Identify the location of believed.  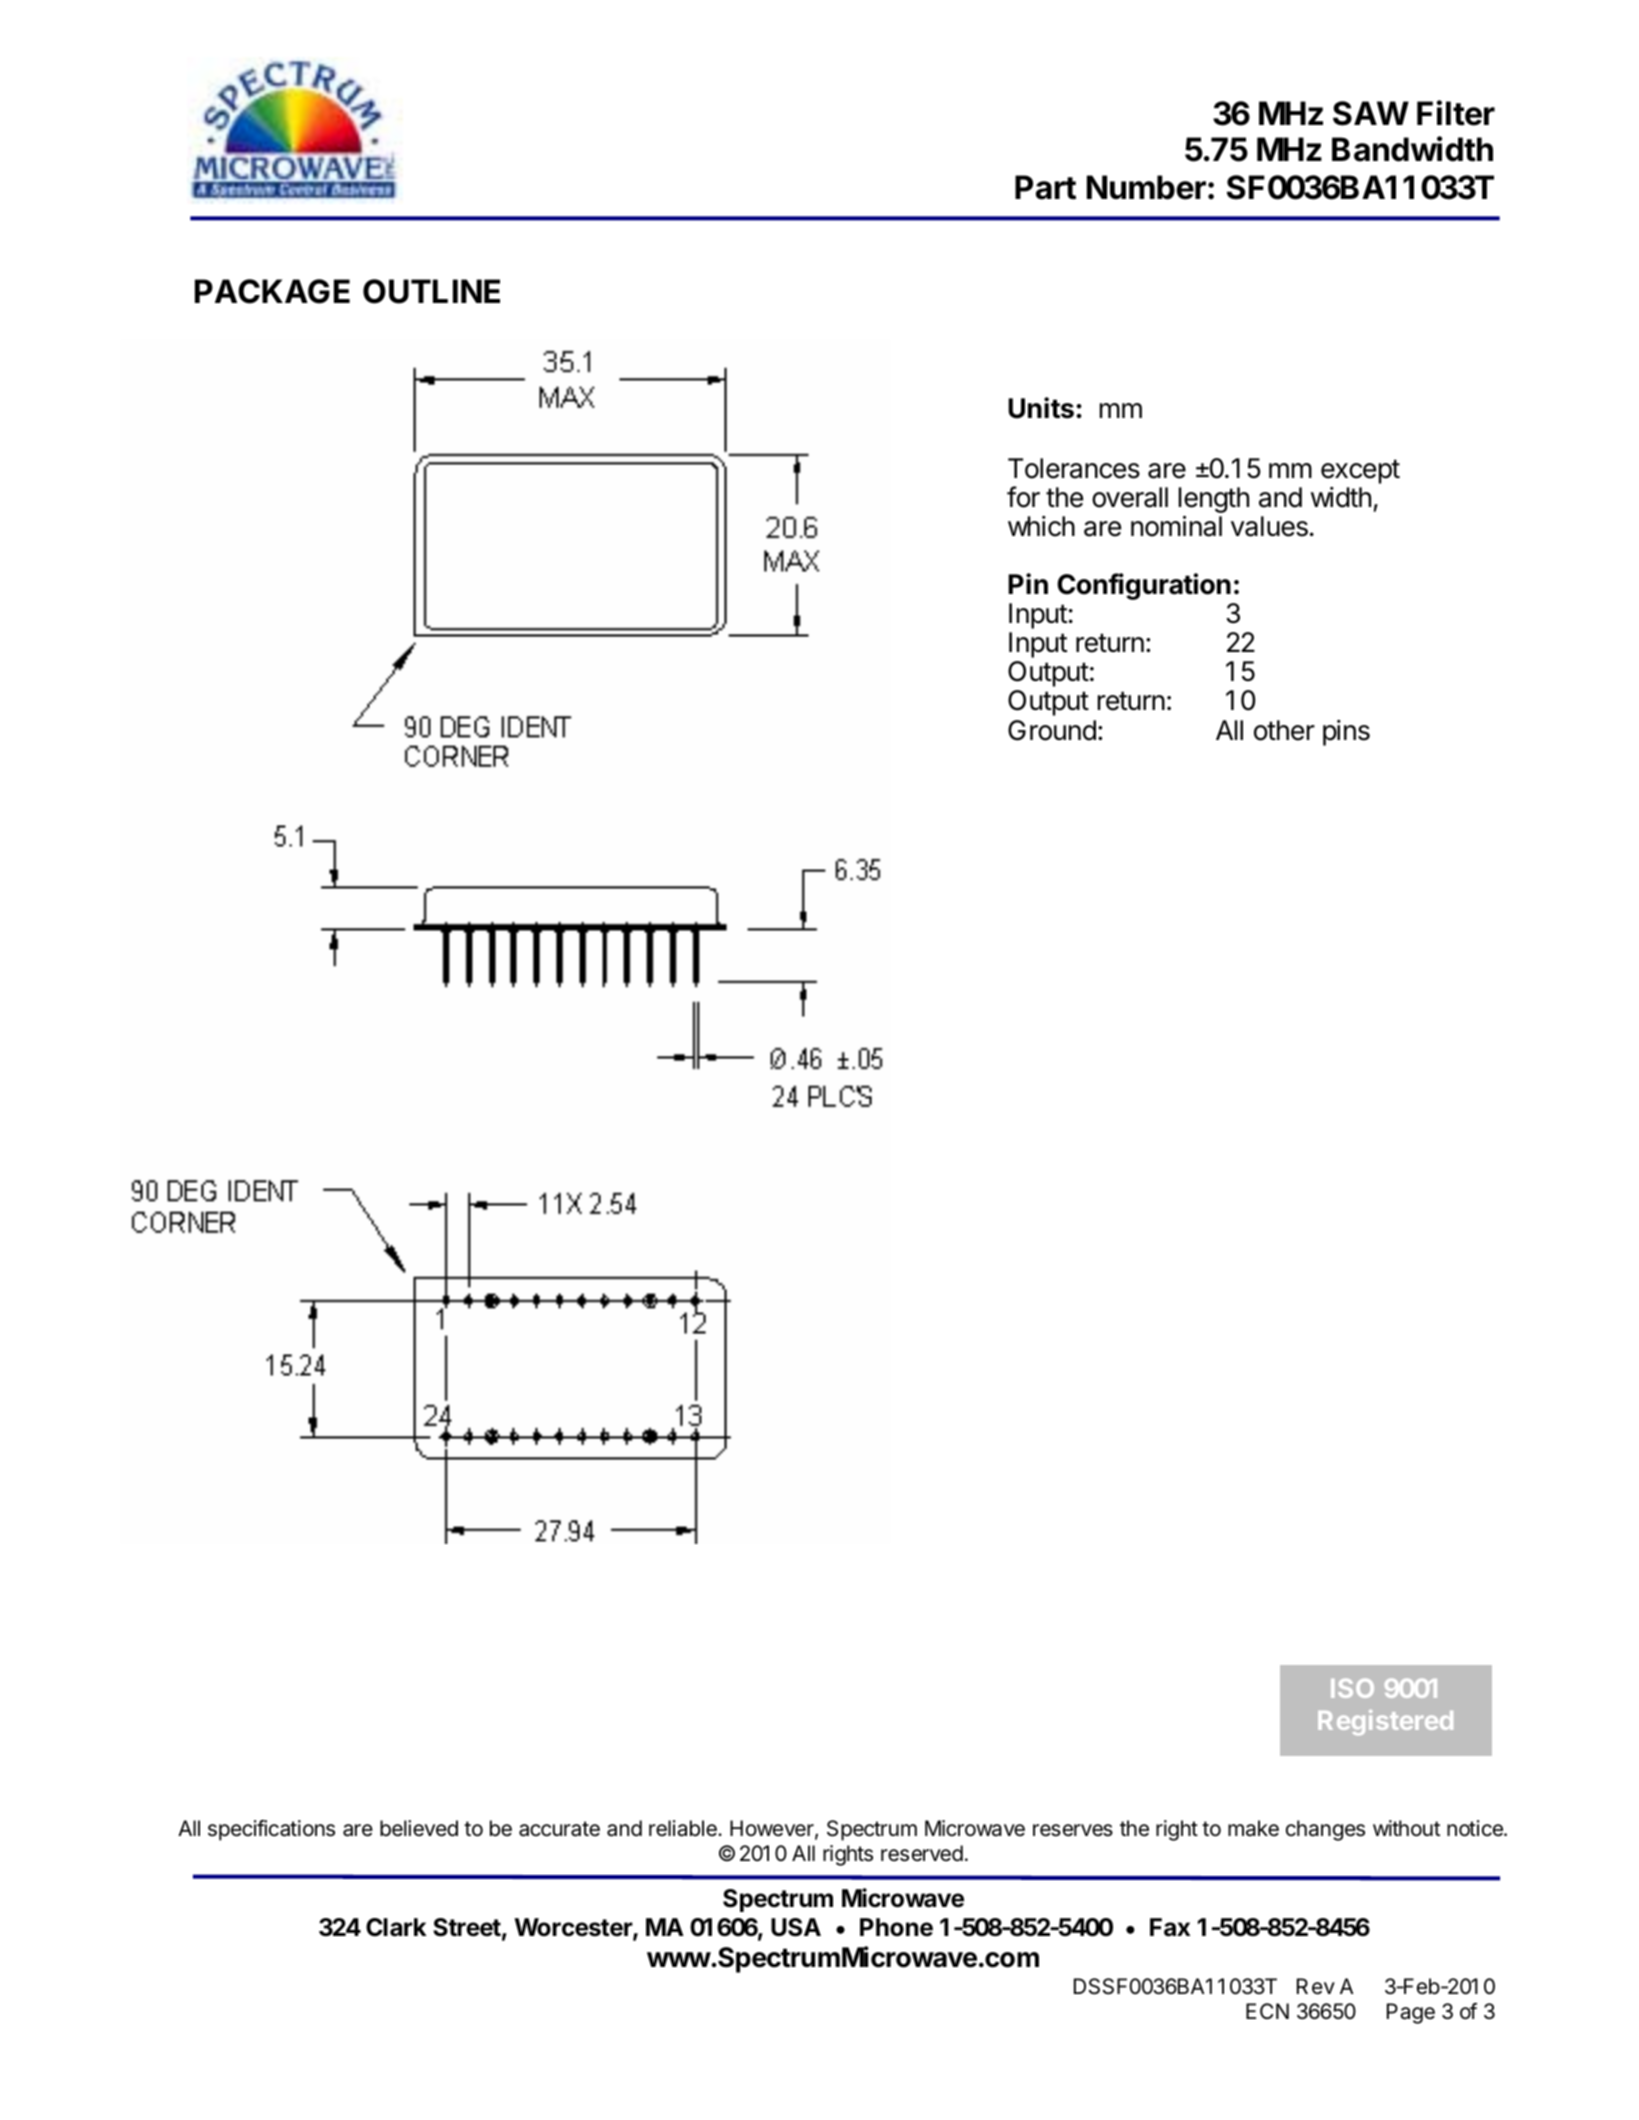
(419, 1828).
